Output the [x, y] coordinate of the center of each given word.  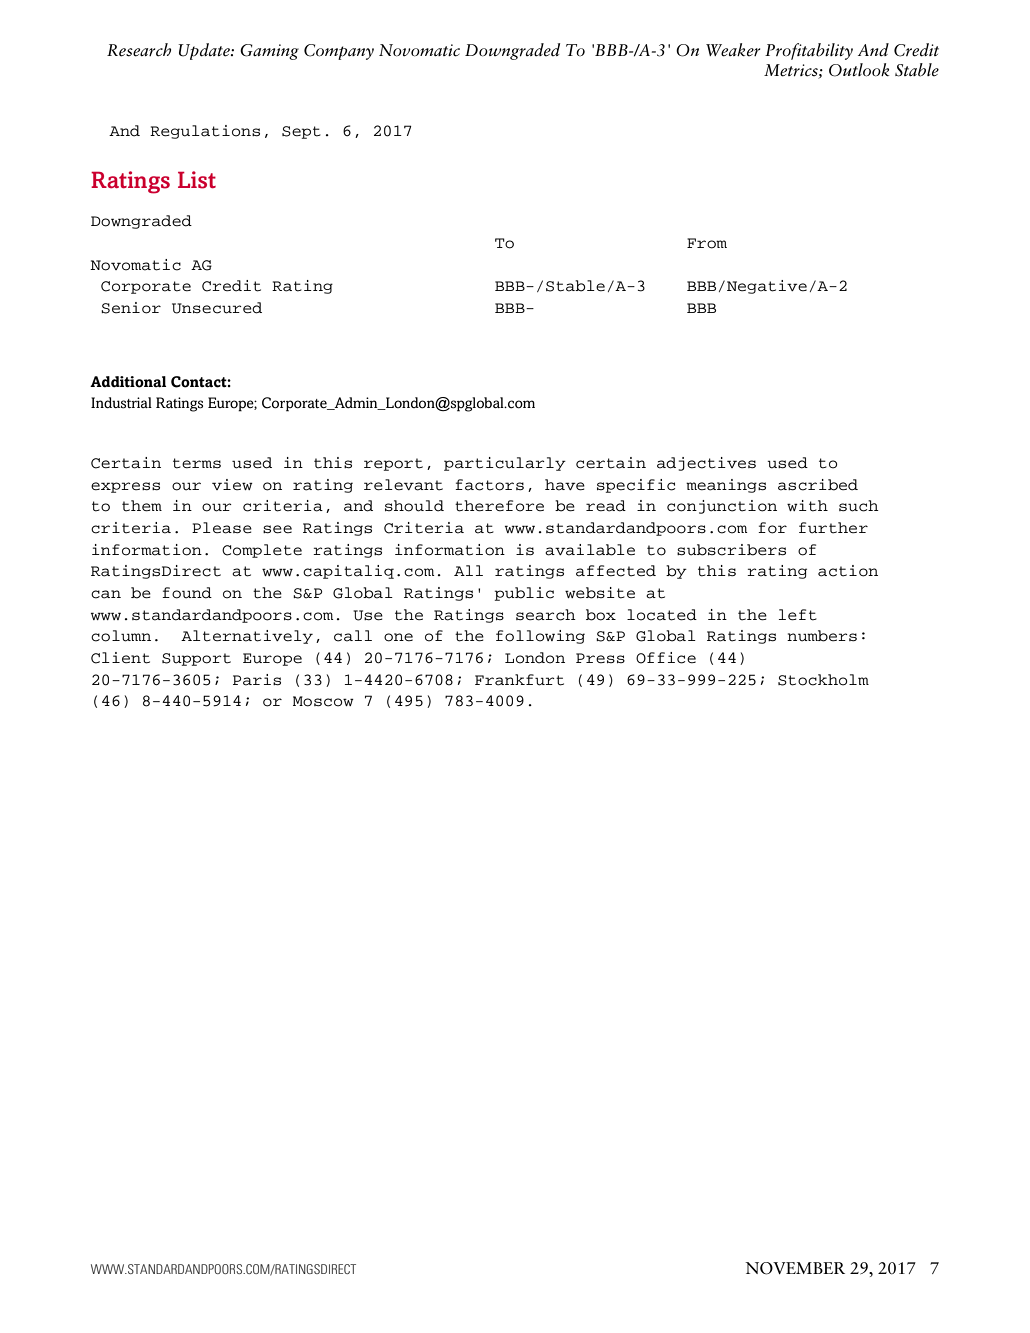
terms [197, 463]
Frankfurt [519, 680]
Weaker [733, 50]
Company [339, 52]
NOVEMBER [795, 1268]
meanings [726, 486]
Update [205, 51]
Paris [257, 680]
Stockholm [823, 680]
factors [489, 485]
